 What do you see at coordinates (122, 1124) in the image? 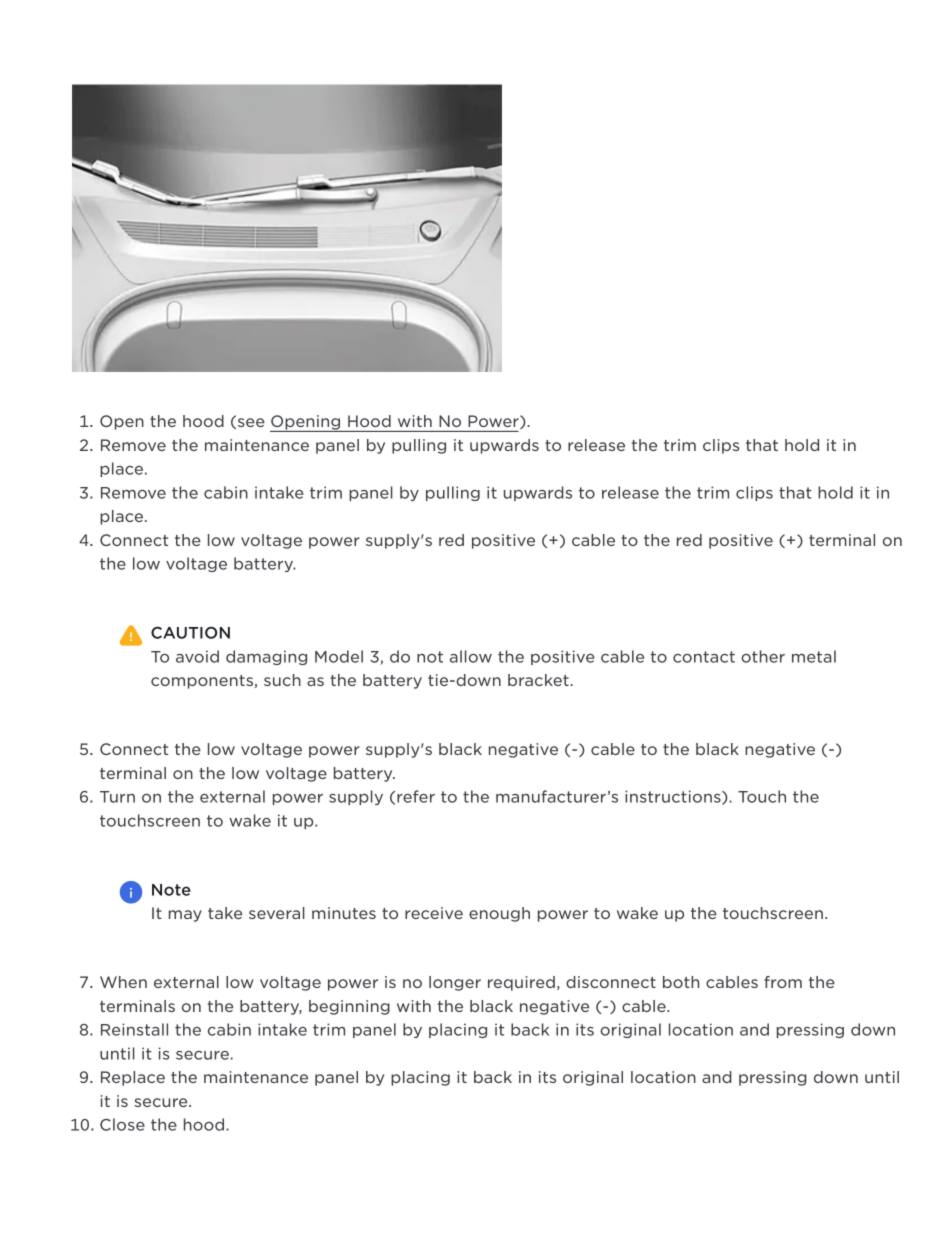
I see `Close` at bounding box center [122, 1124].
